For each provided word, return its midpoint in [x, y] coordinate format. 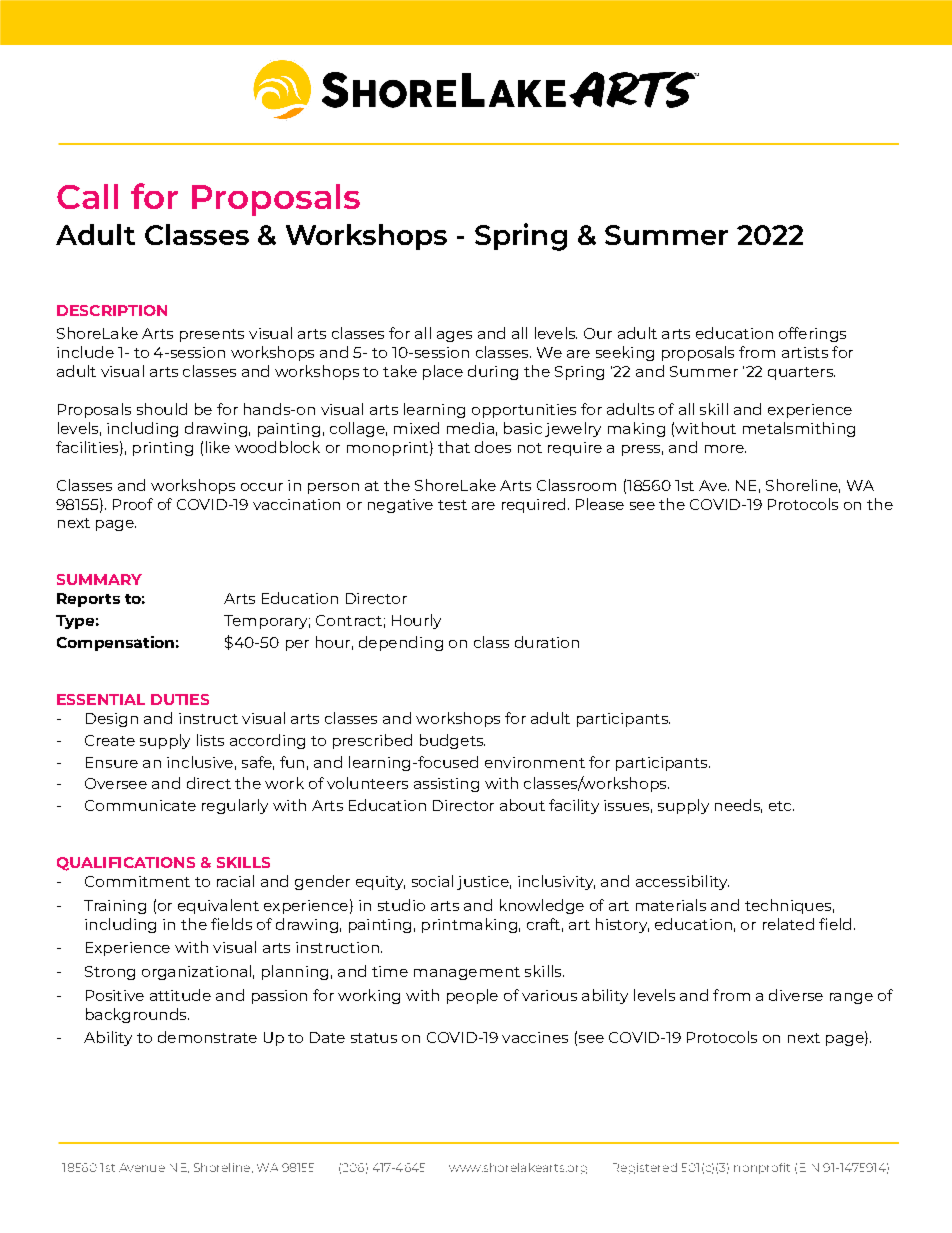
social [432, 881]
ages [454, 336]
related [788, 924]
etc [781, 806]
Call [87, 196]
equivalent [218, 906]
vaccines [535, 1037]
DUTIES [180, 699]
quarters [801, 373]
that [454, 447]
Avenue [142, 1167]
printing [163, 449]
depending [401, 643]
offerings [812, 334]
